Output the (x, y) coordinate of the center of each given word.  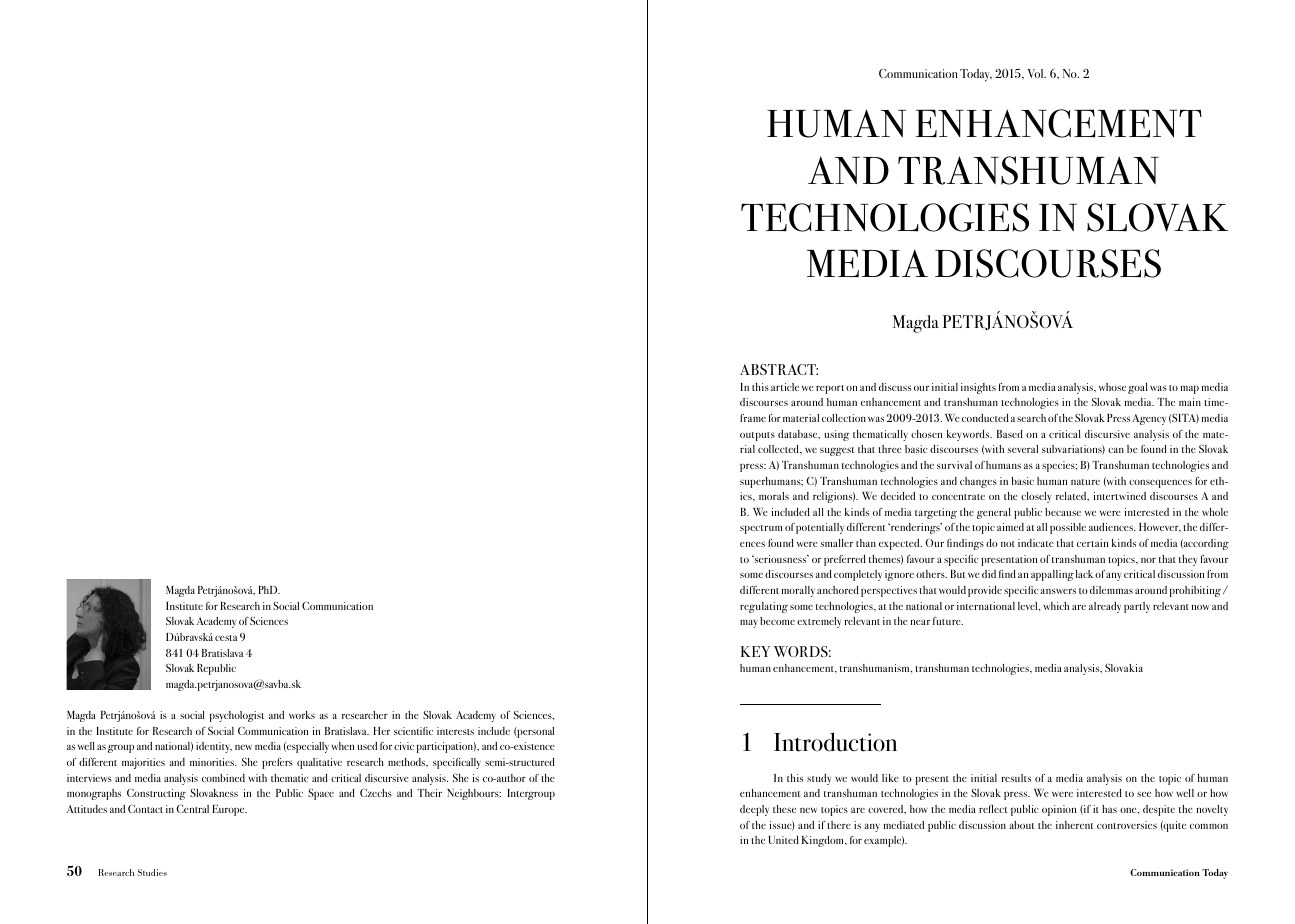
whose (1112, 387)
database (799, 434)
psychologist (237, 716)
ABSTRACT (779, 369)
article (785, 387)
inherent (1075, 825)
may (749, 623)
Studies (152, 872)
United (784, 840)
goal (1138, 388)
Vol (1036, 73)
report (830, 389)
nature (1085, 482)
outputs (757, 436)
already (1105, 607)
